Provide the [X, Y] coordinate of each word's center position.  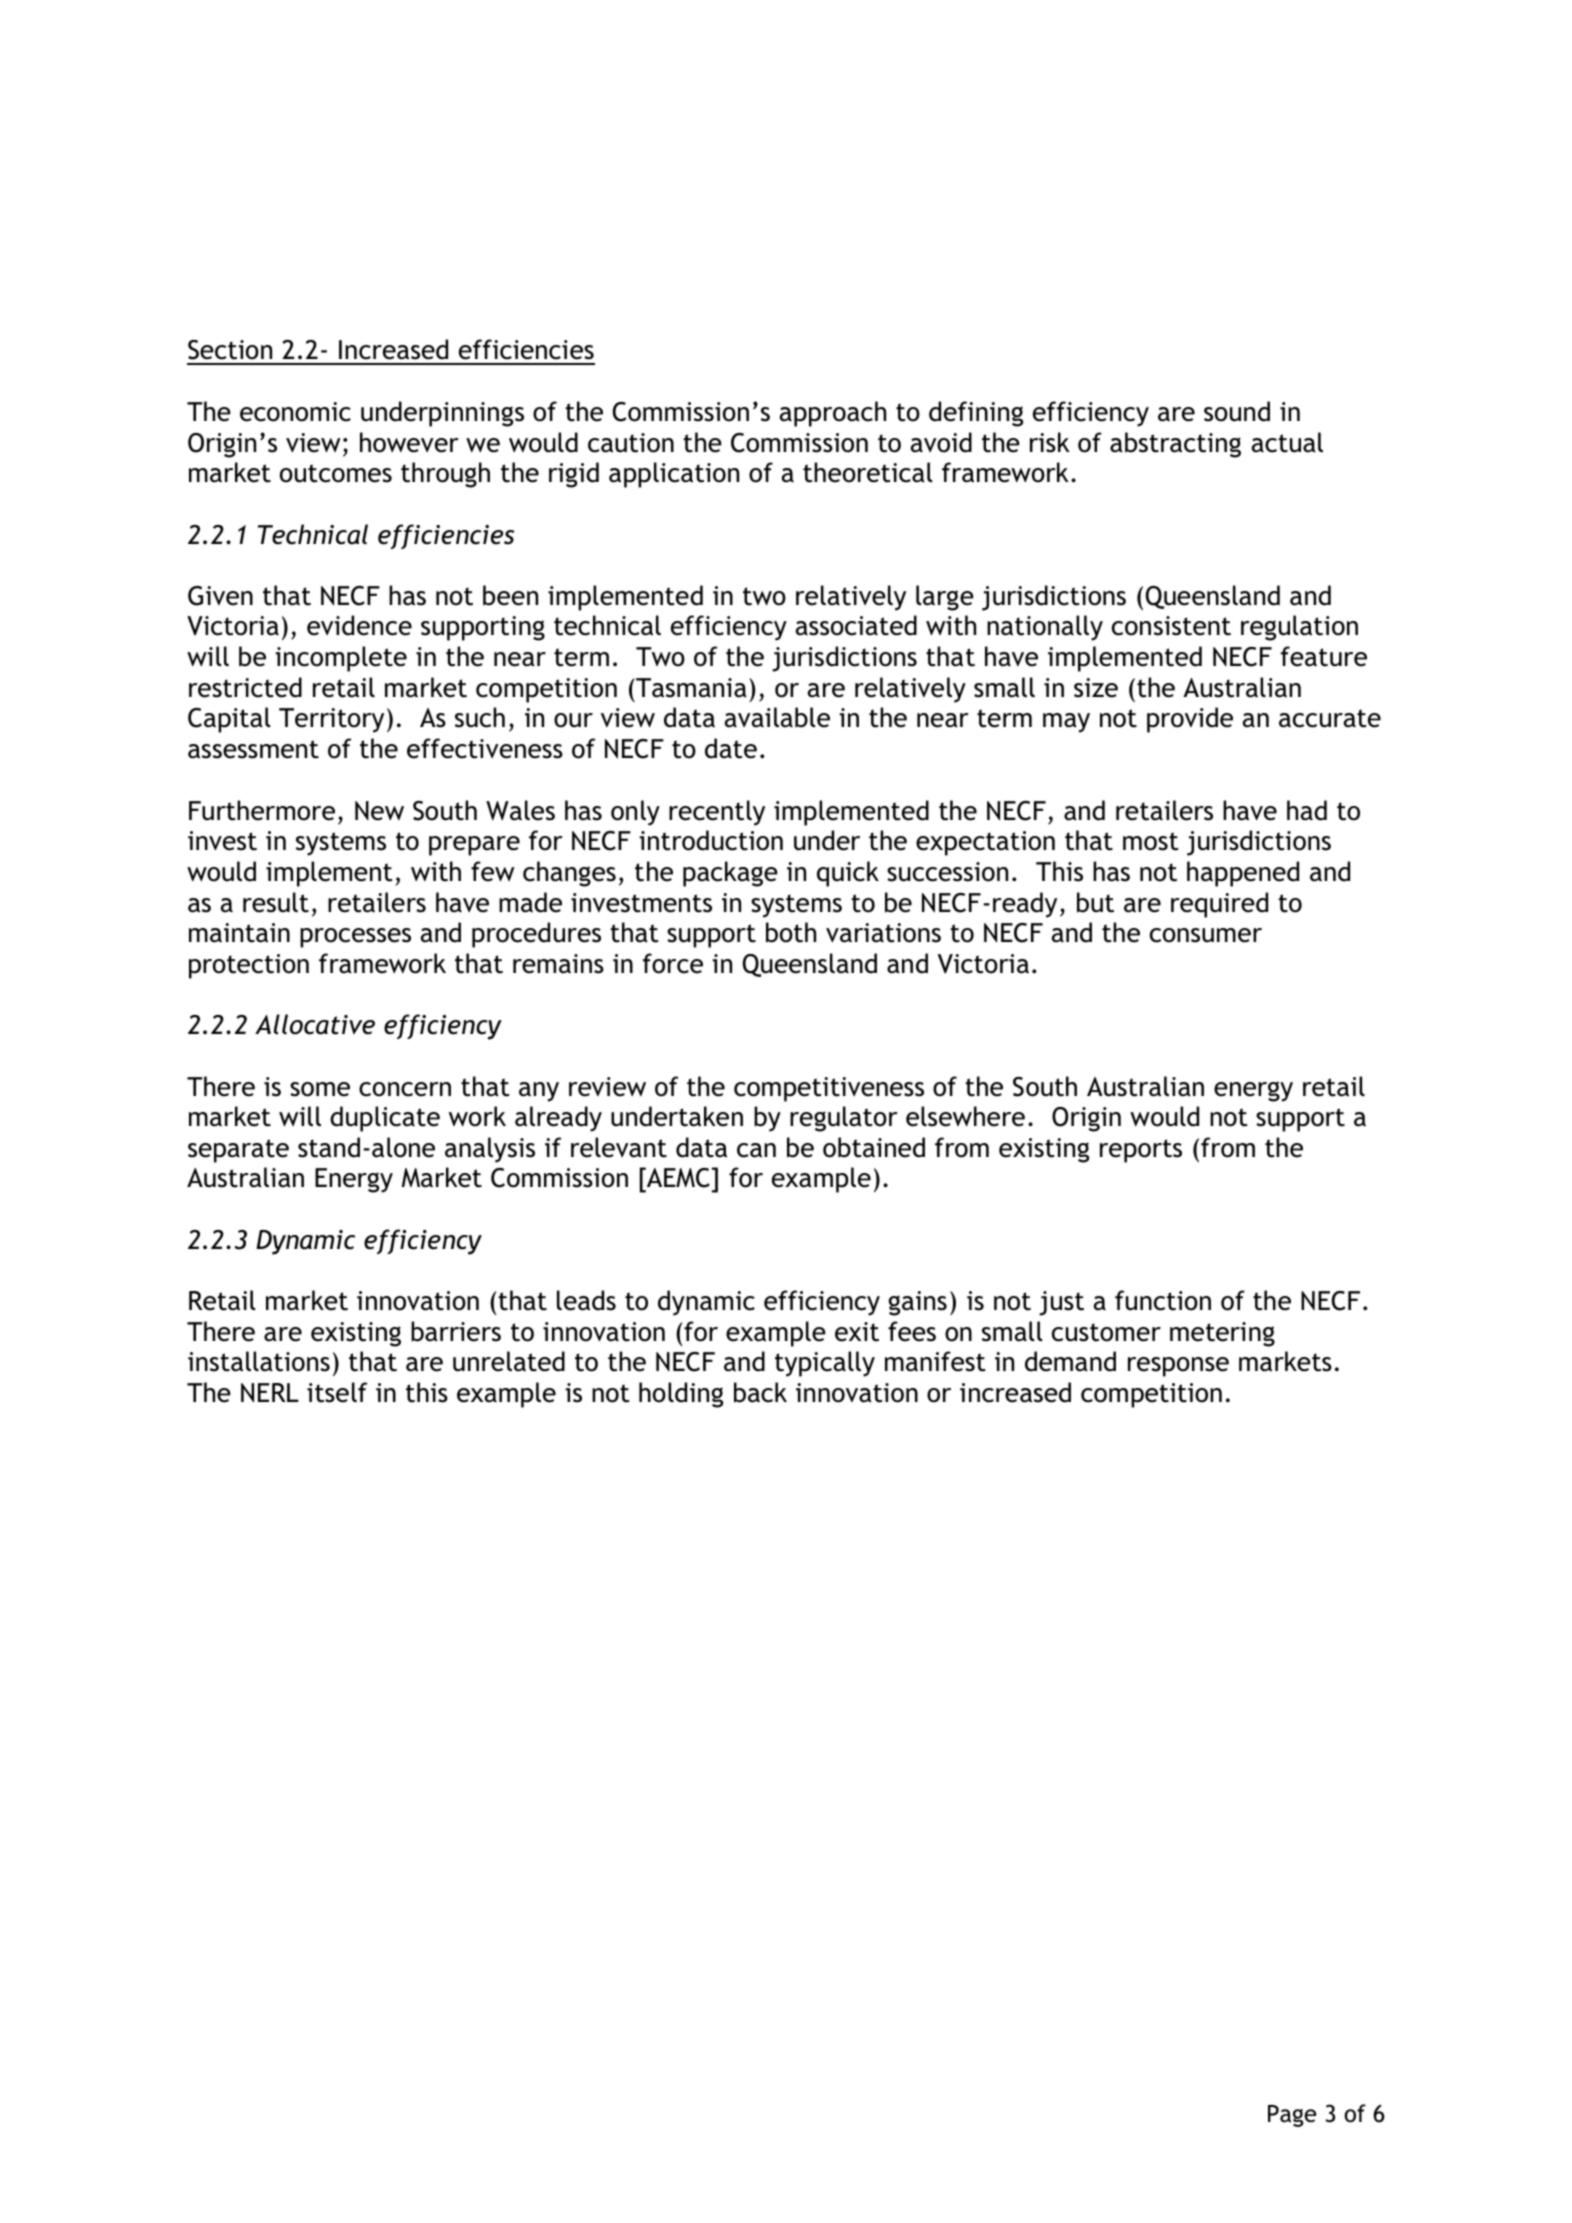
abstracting [1175, 445]
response [1178, 1367]
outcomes [336, 473]
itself [337, 1392]
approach [833, 414]
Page [1292, 2116]
